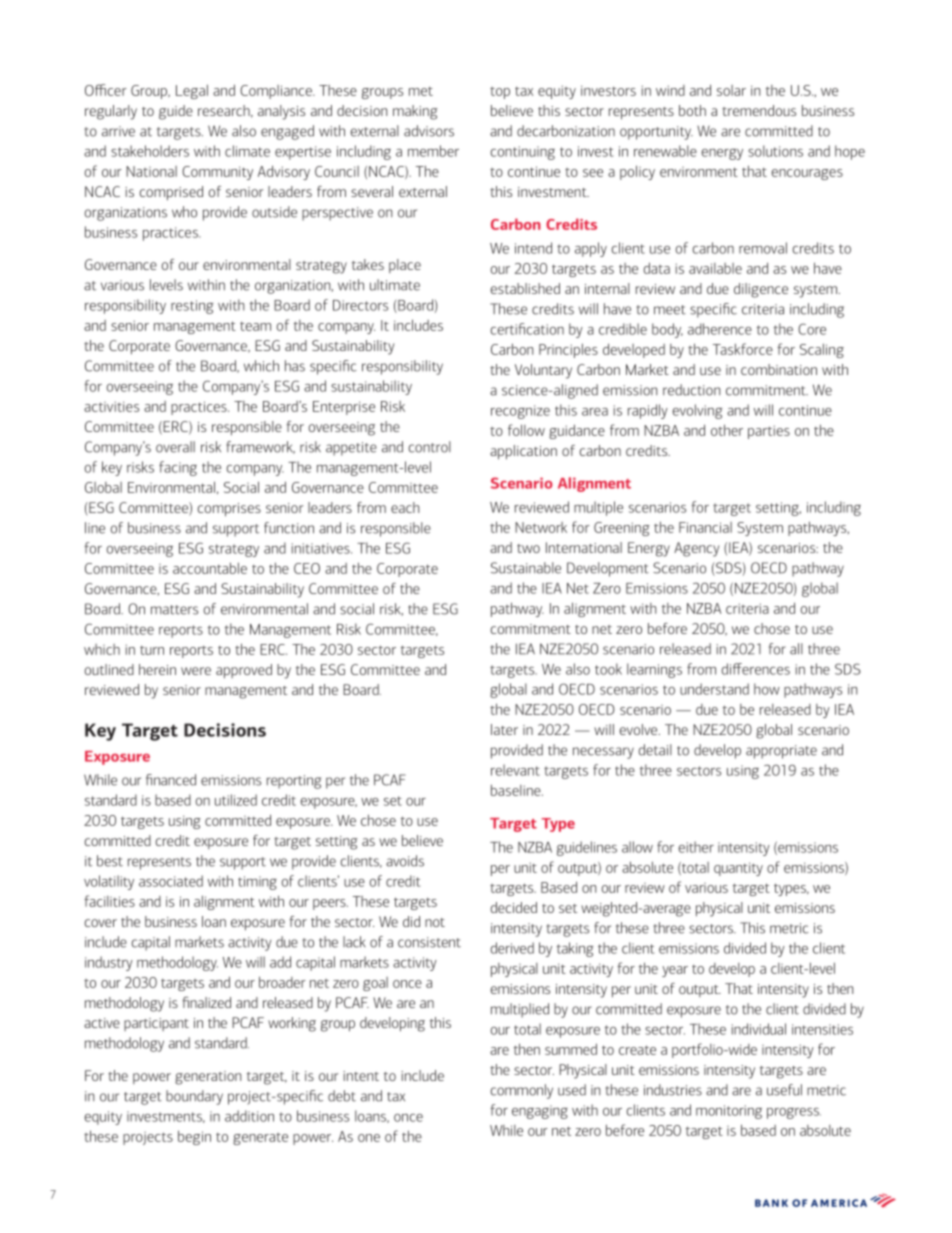 This screenshot has height=1233, width=952. What do you see at coordinates (756, 669) in the screenshot?
I see `differences` at bounding box center [756, 669].
